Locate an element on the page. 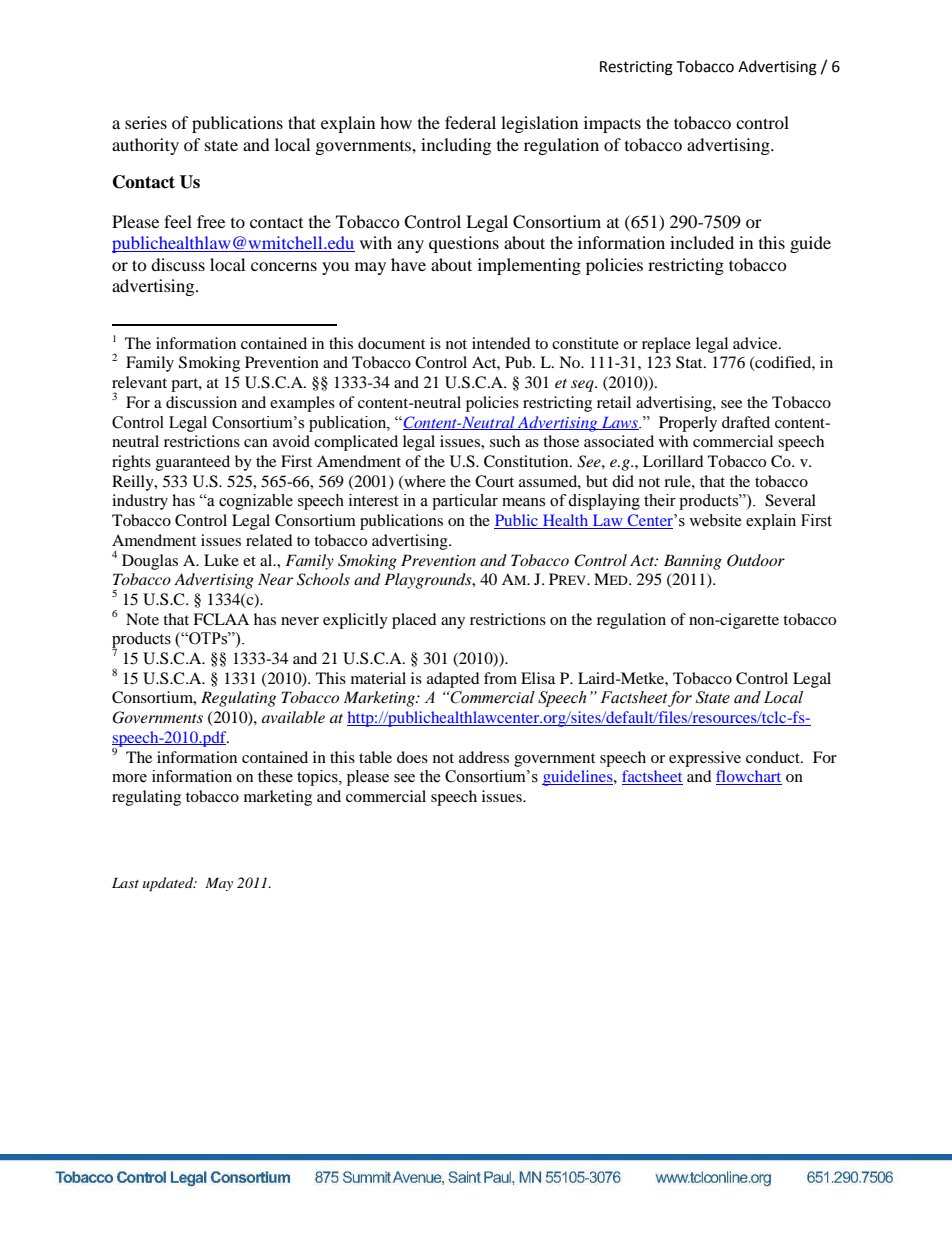 Image resolution: width=952 pixels, height=1233 pixels. included is located at coordinates (702, 242).
